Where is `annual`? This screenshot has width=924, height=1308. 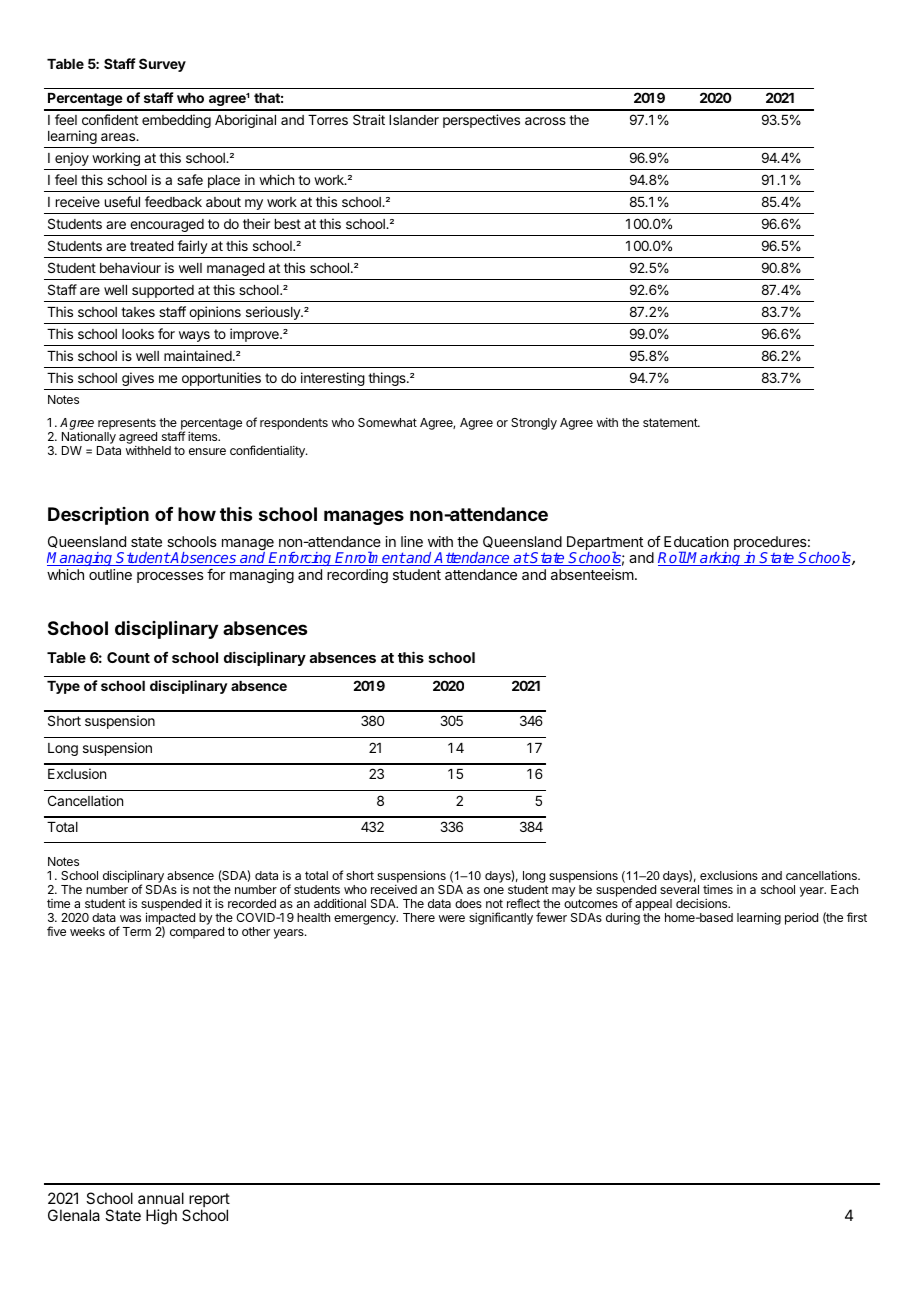
annual is located at coordinates (161, 1198).
